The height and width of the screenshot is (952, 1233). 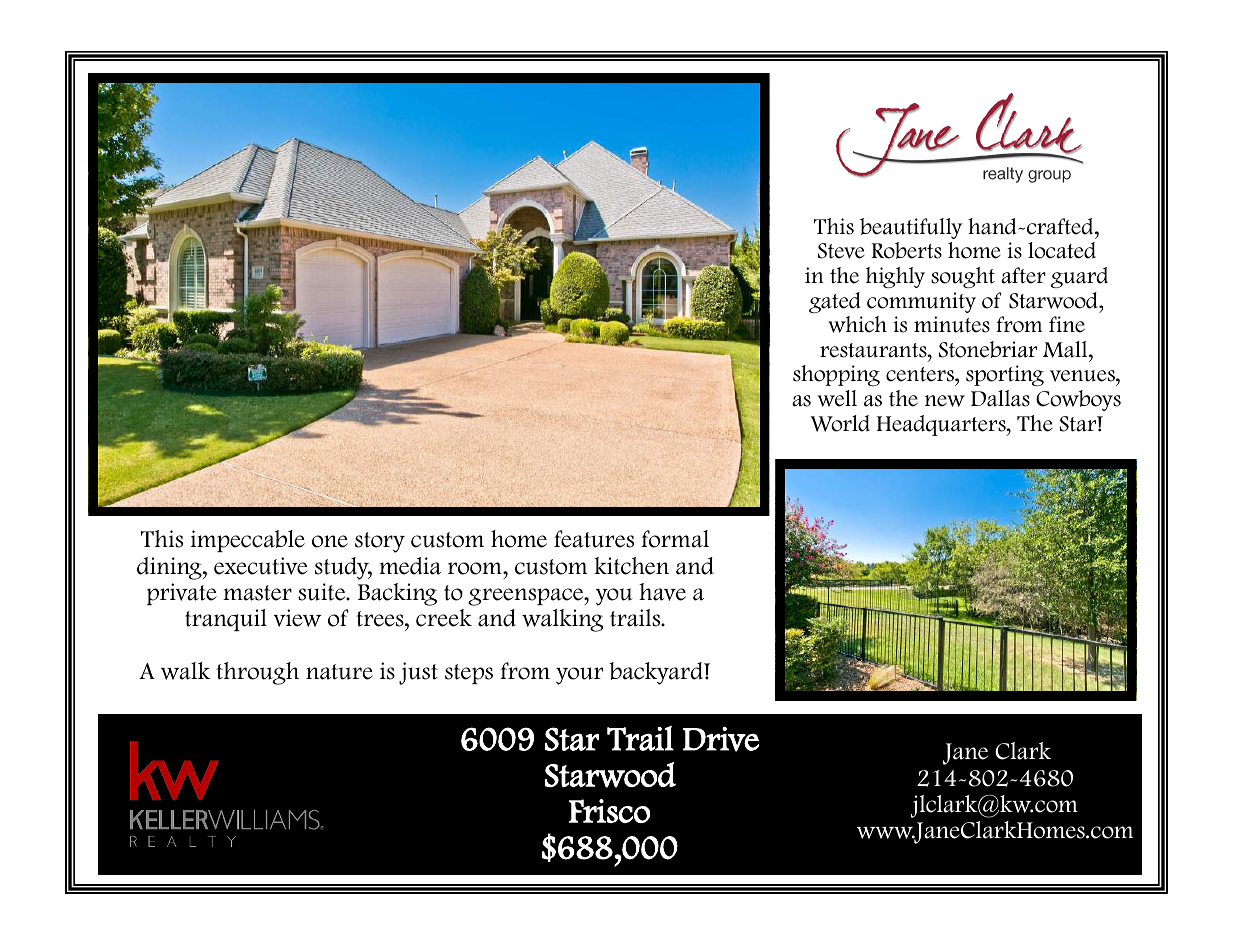 What do you see at coordinates (469, 674) in the screenshot?
I see `steps` at bounding box center [469, 674].
